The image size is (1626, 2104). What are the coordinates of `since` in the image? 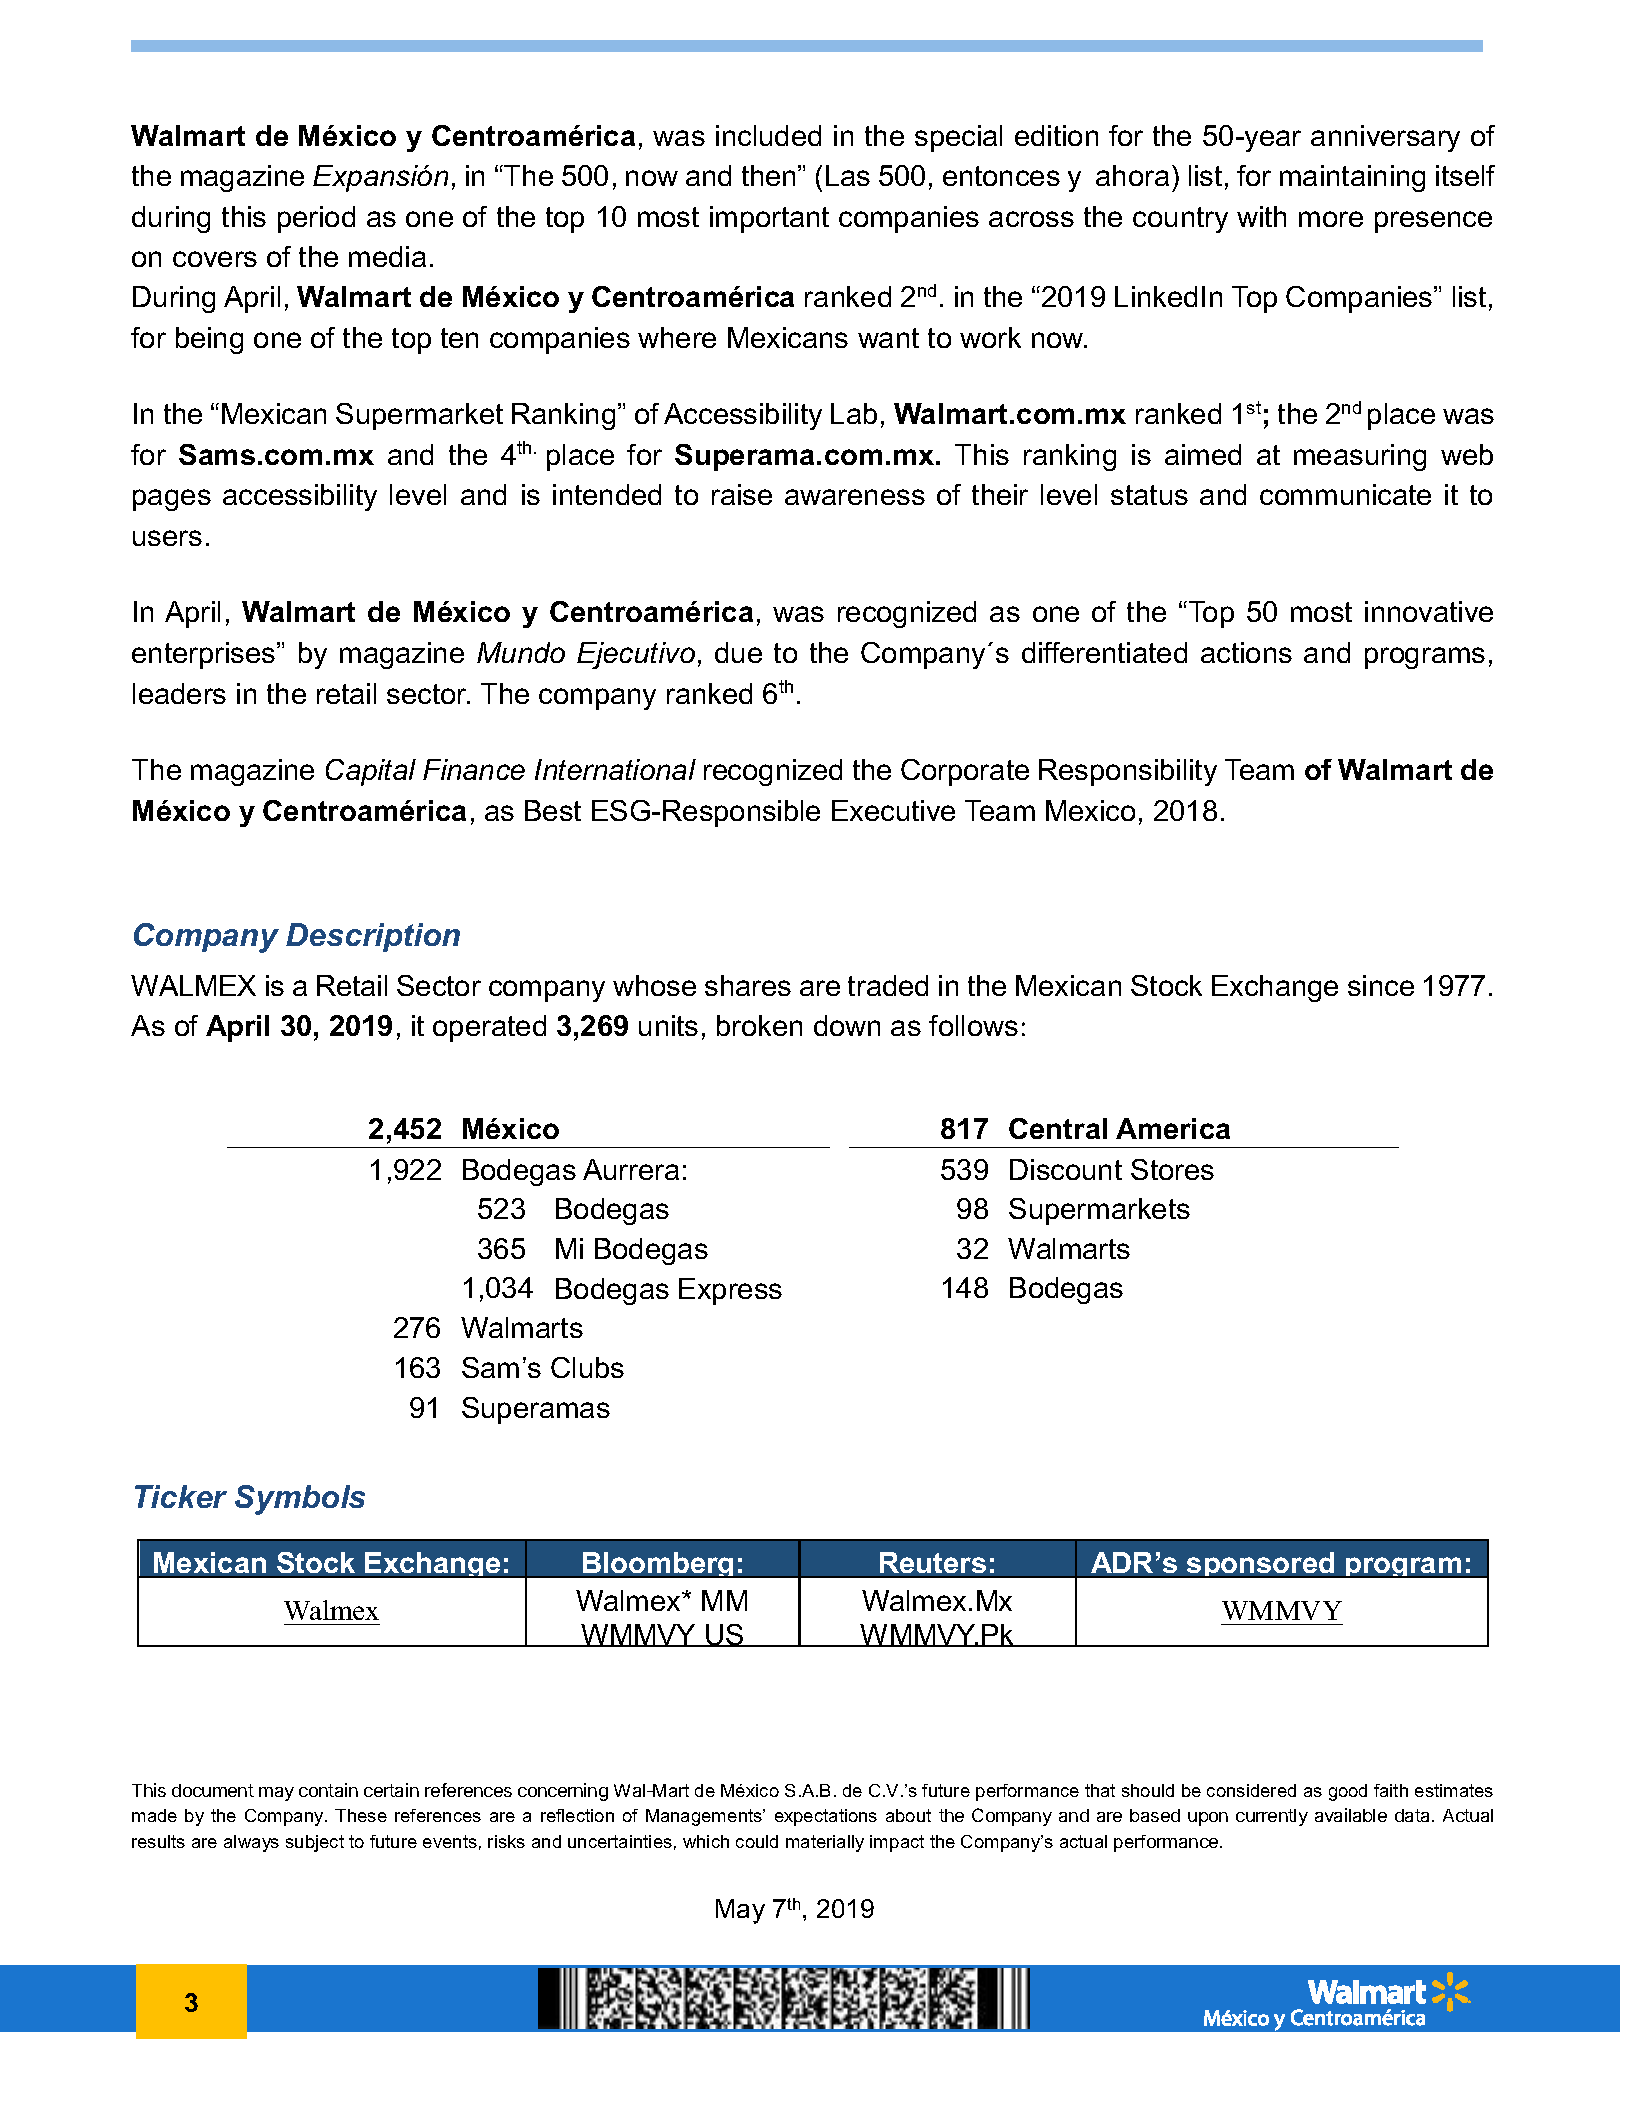 It's located at (1381, 985).
